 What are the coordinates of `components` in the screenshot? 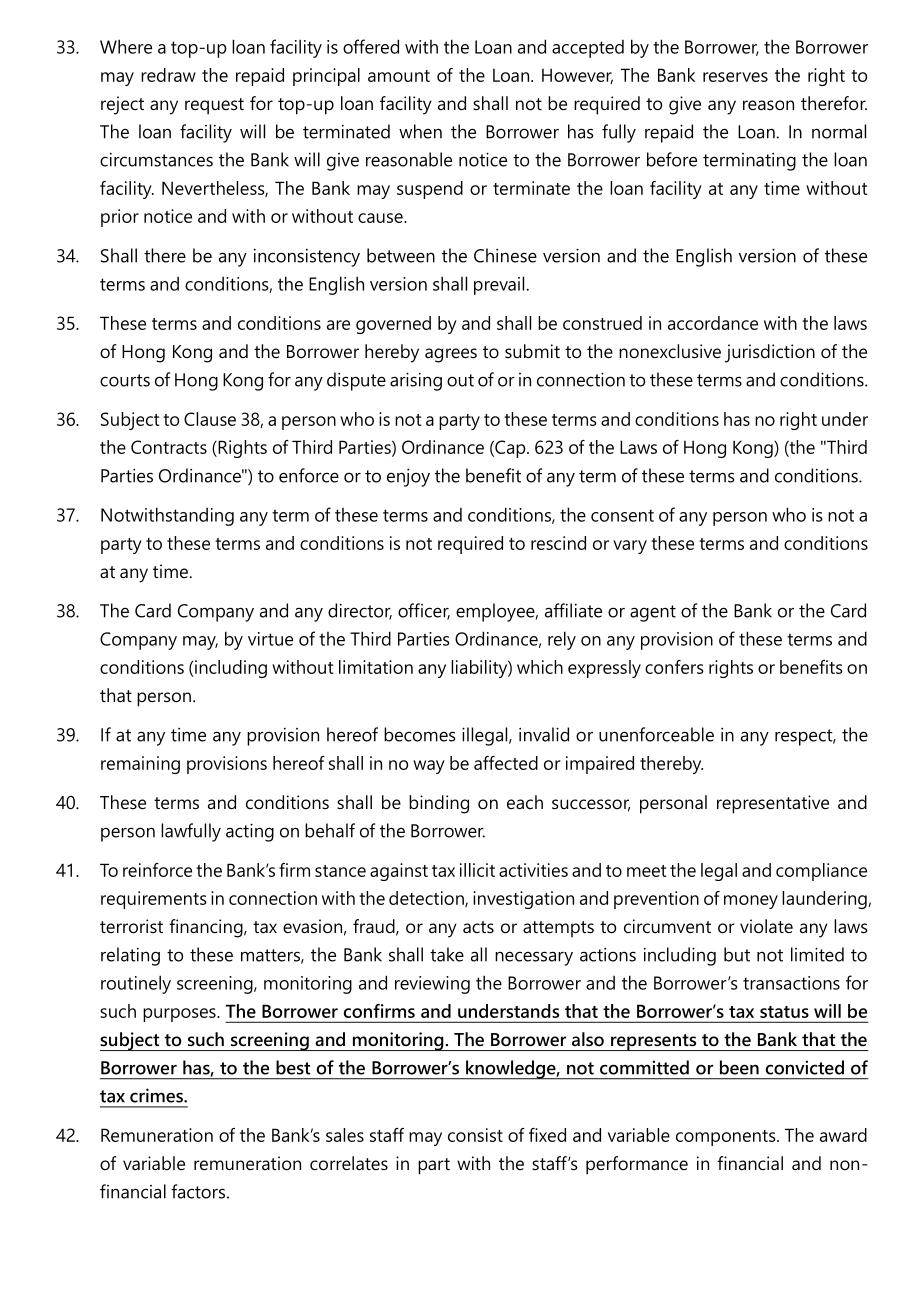 It's located at (727, 1138).
